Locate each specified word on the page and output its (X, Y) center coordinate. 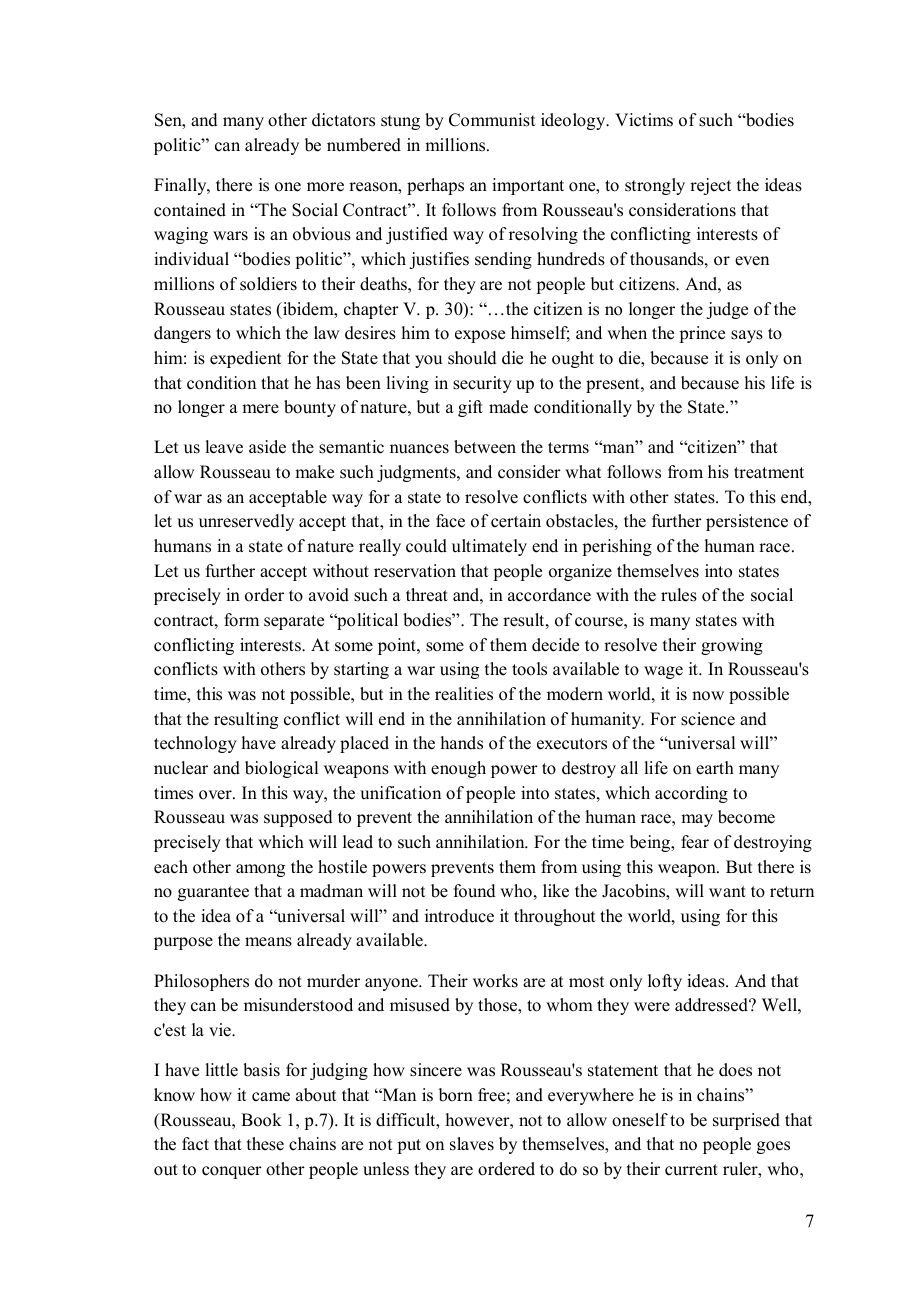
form (241, 620)
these (265, 1144)
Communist (492, 120)
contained (190, 210)
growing (732, 646)
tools (529, 669)
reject (710, 186)
